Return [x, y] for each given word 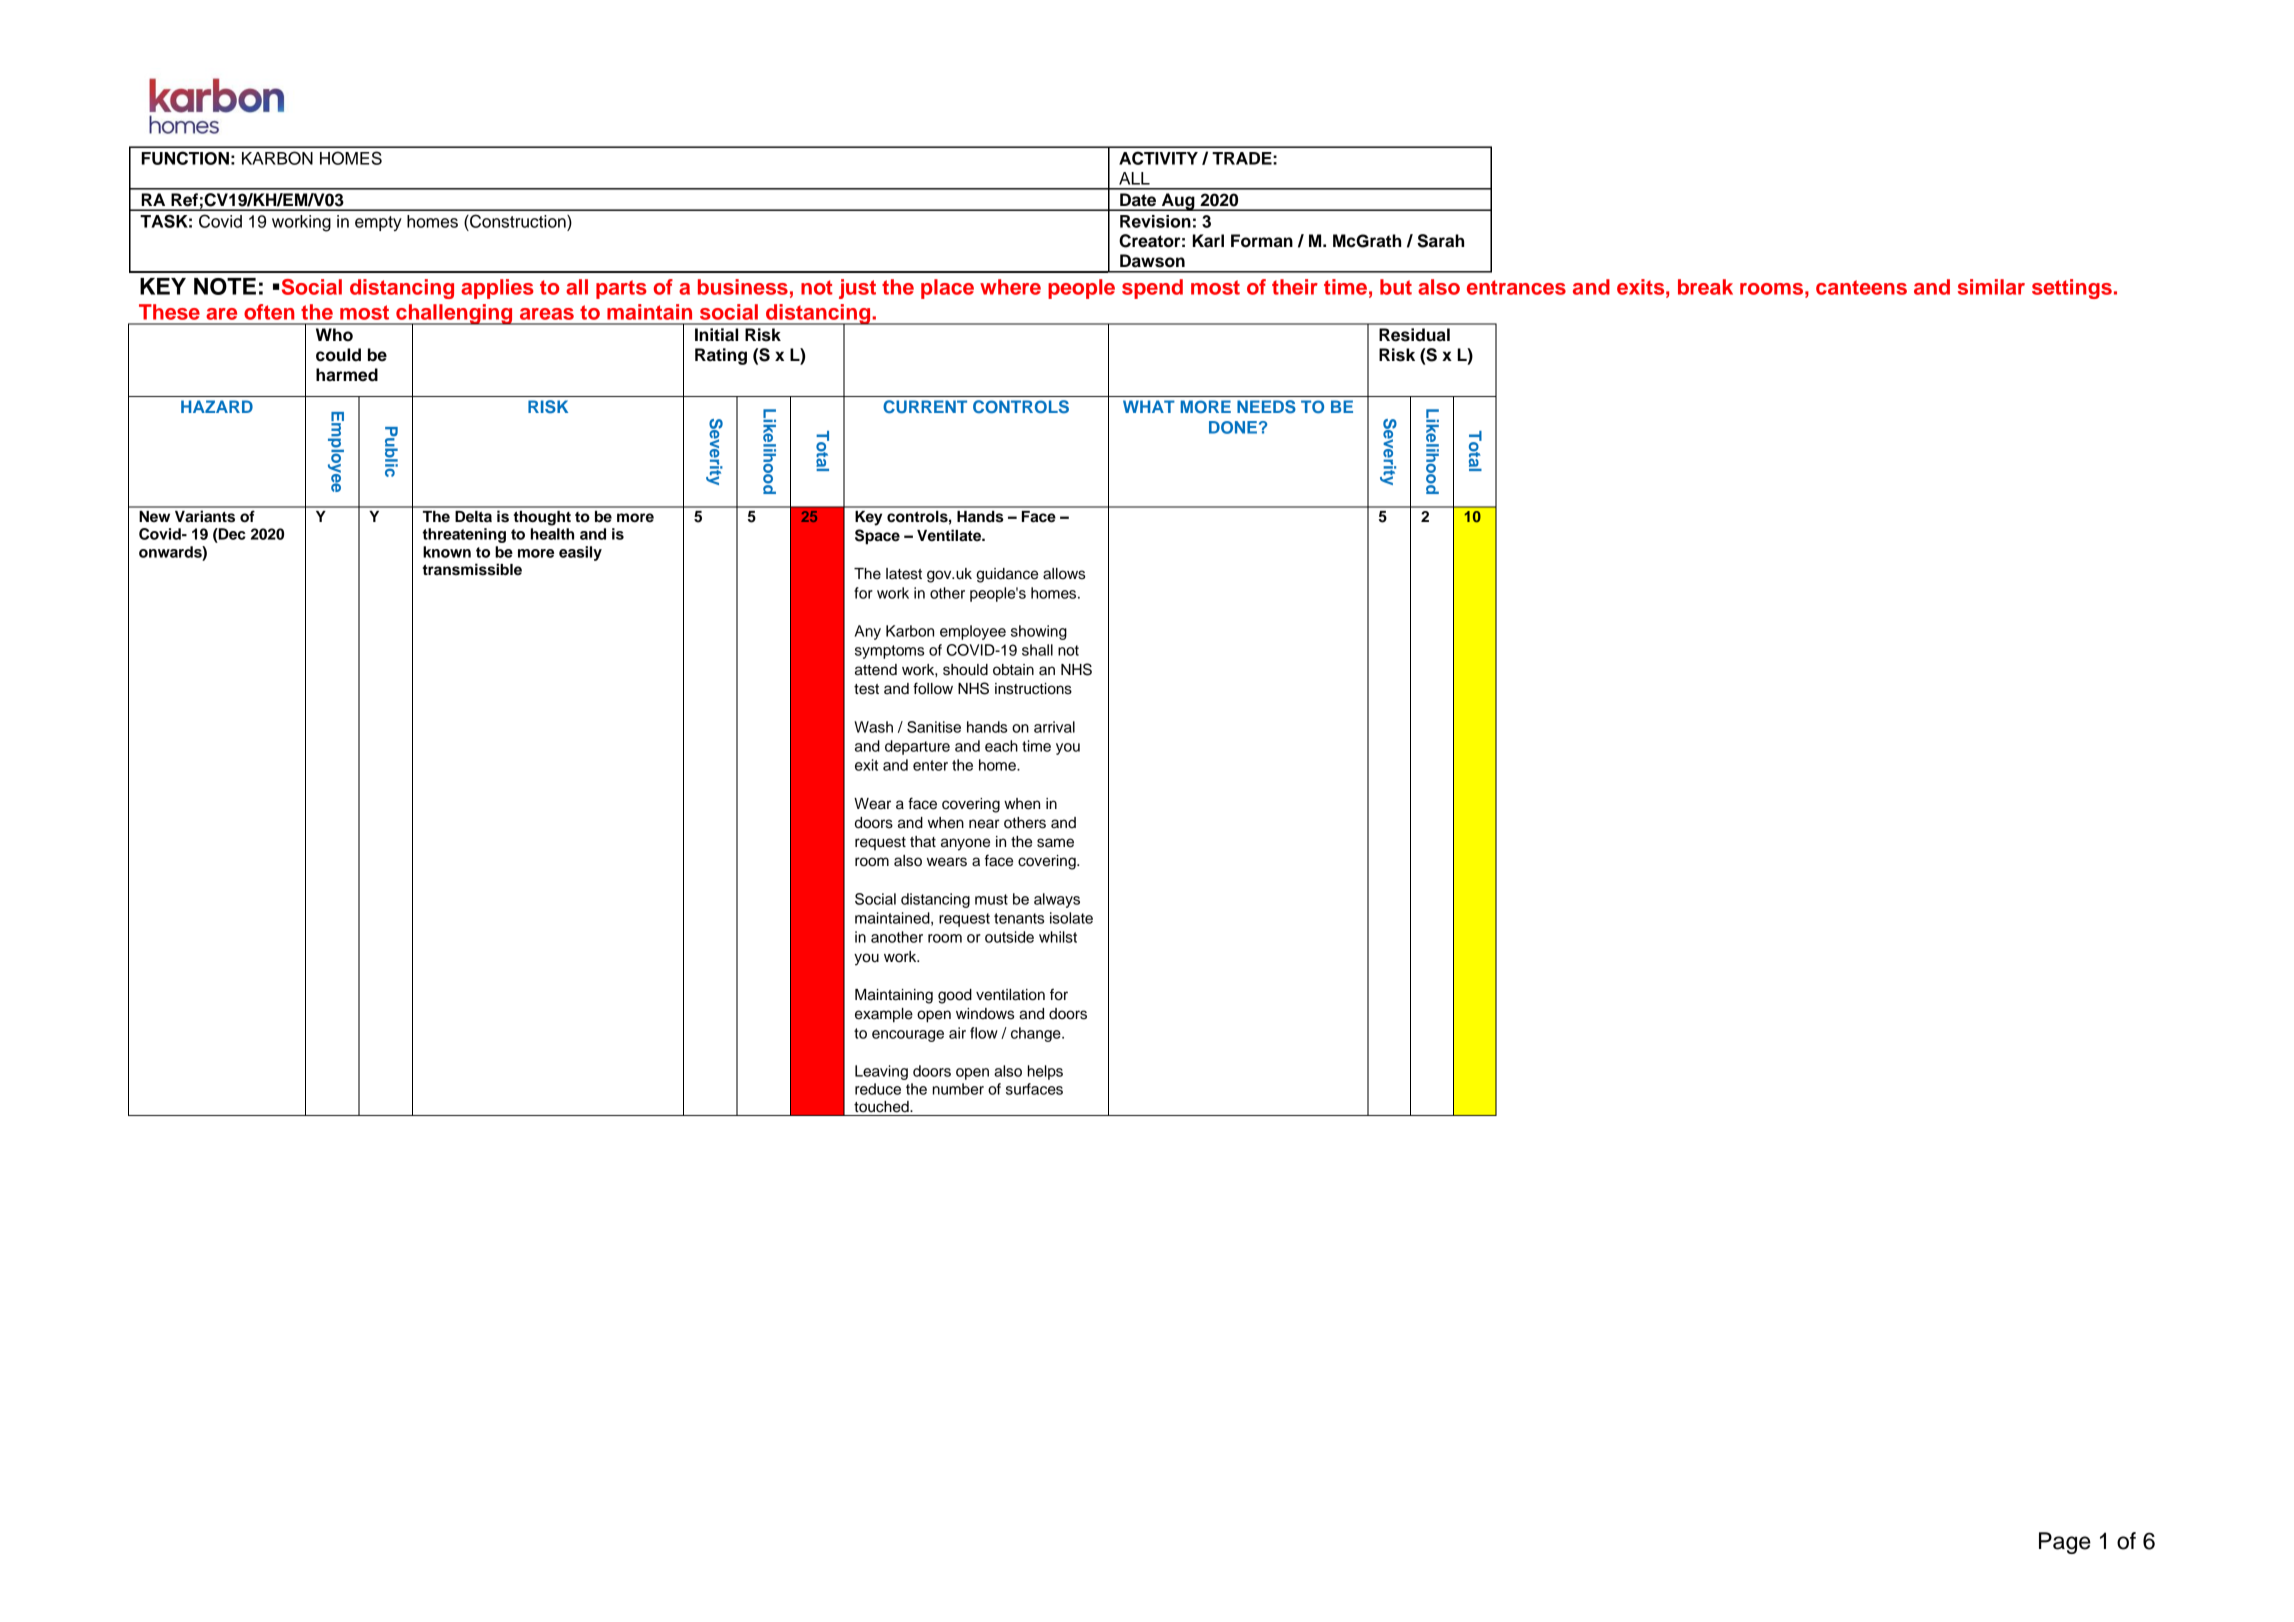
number [958, 1089]
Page [2065, 1543]
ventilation [1010, 995]
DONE [1233, 427]
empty [378, 223]
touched [882, 1107]
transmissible [472, 569]
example [884, 1015]
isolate [1071, 918]
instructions [1033, 689]
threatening [464, 535]
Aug [1178, 202]
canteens [1861, 287]
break [1705, 287]
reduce [878, 1089]
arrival [1054, 727]
